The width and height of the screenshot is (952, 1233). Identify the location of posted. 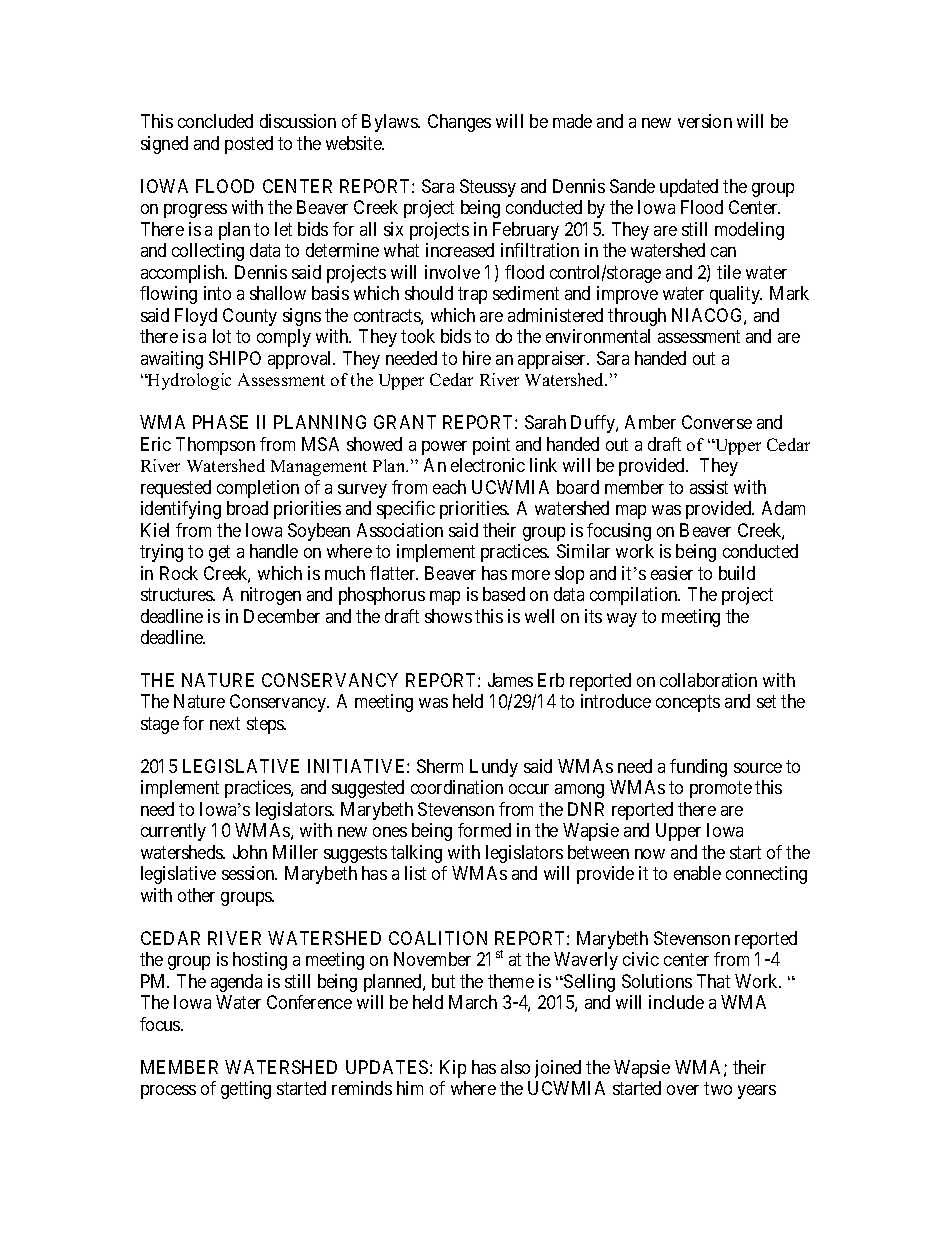
(249, 145).
